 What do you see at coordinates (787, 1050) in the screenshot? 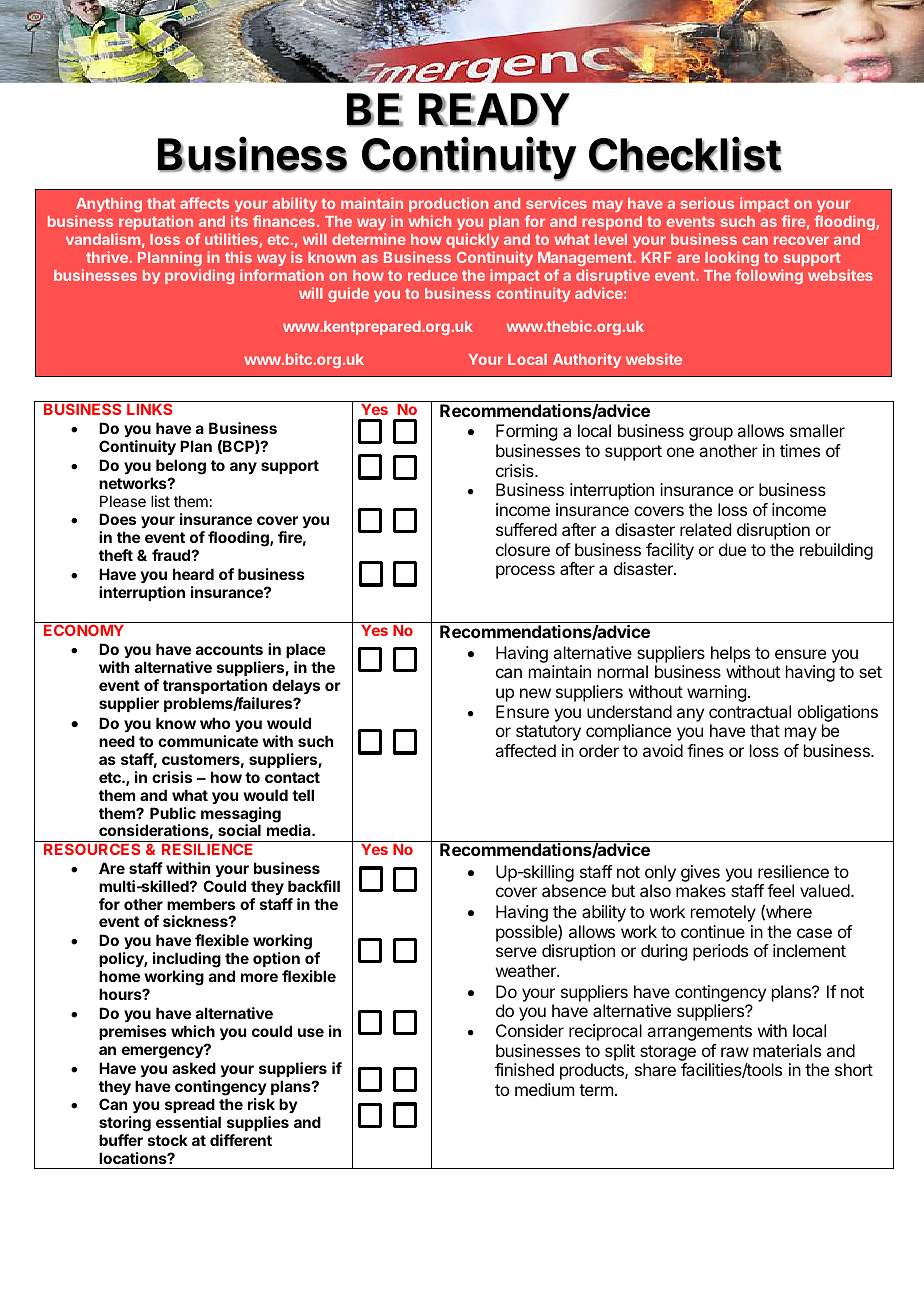
I see `materials` at bounding box center [787, 1050].
